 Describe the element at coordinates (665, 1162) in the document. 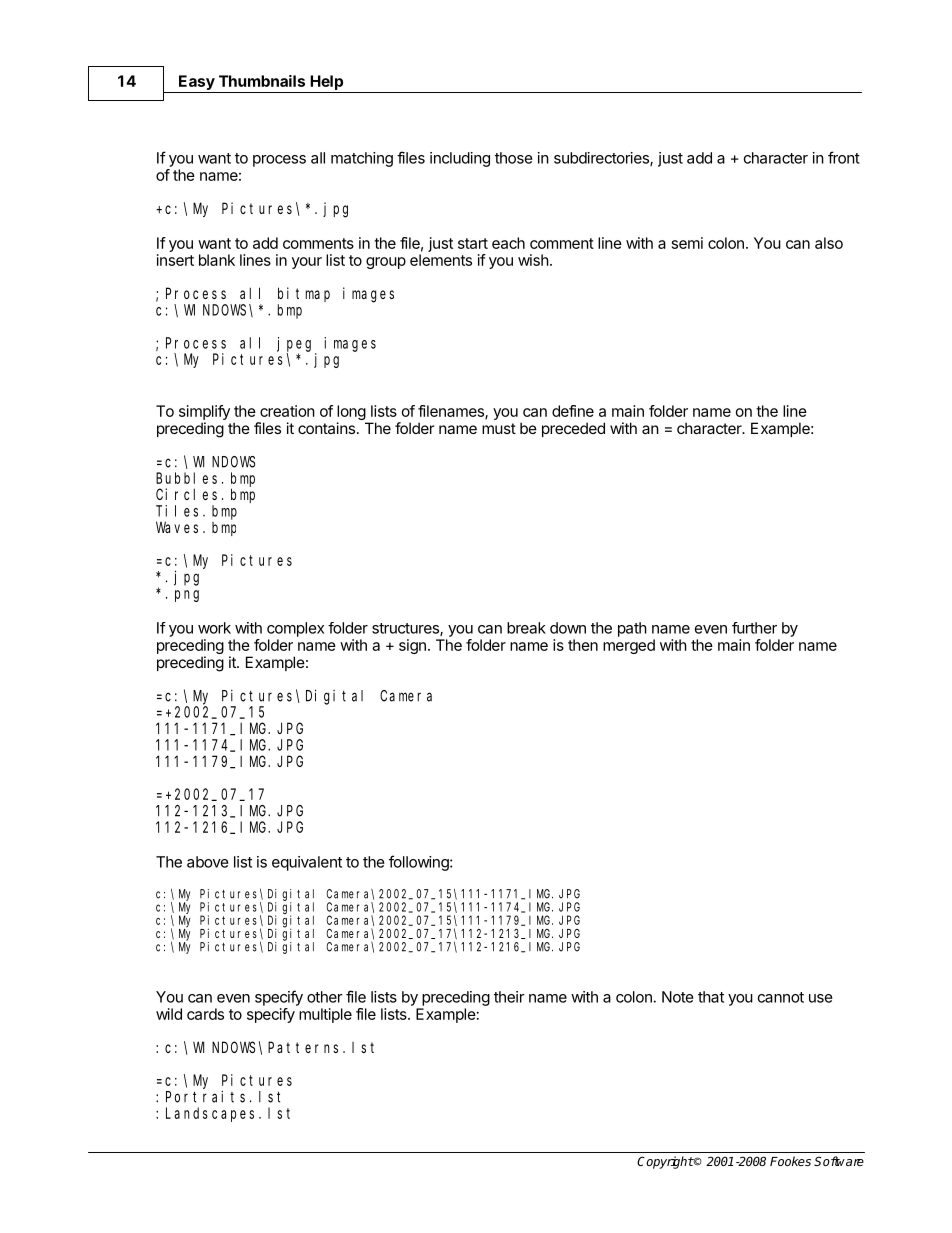

I see `Copyright` at that location.
